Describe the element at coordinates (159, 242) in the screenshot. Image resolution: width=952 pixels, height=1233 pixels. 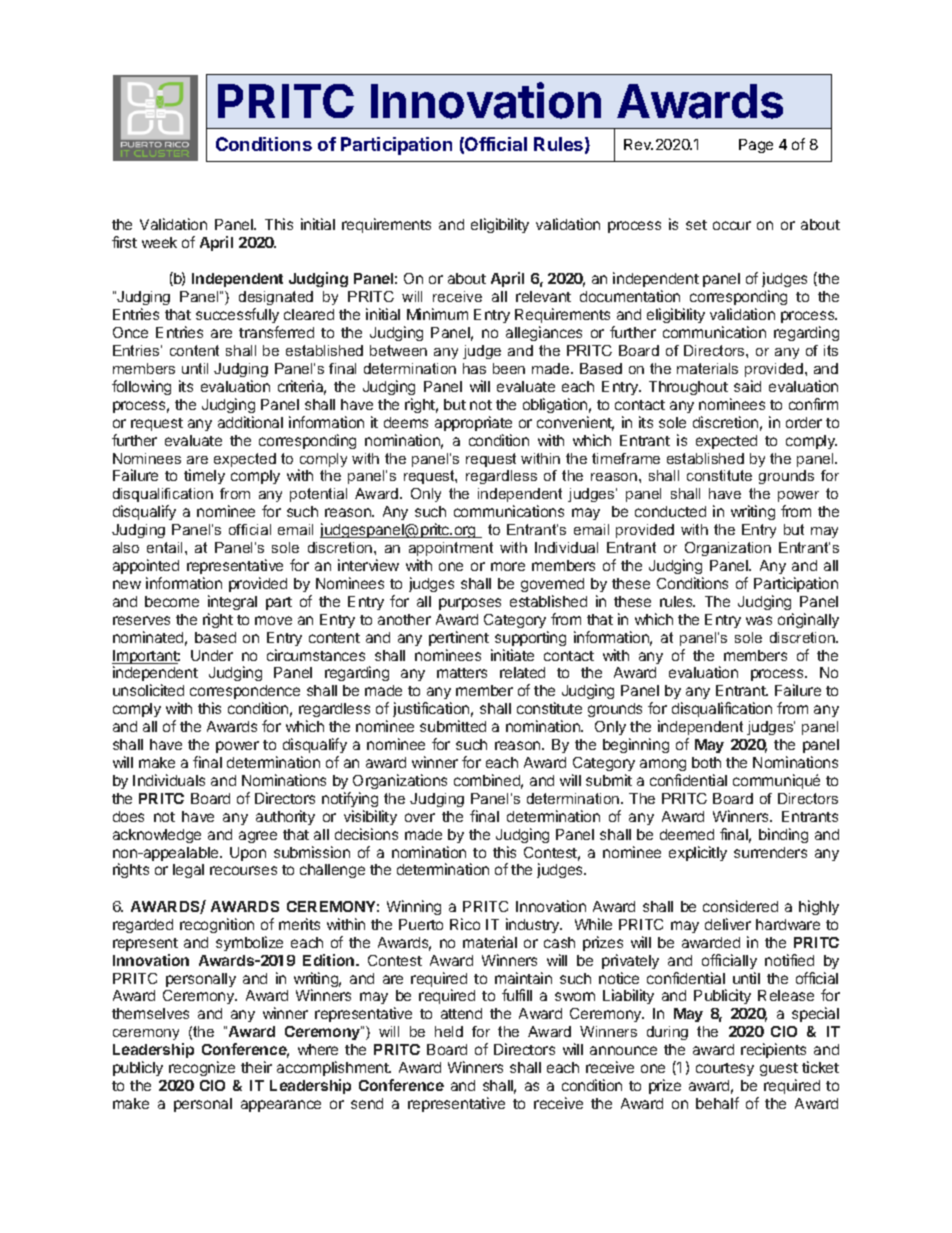
I see `week` at that location.
